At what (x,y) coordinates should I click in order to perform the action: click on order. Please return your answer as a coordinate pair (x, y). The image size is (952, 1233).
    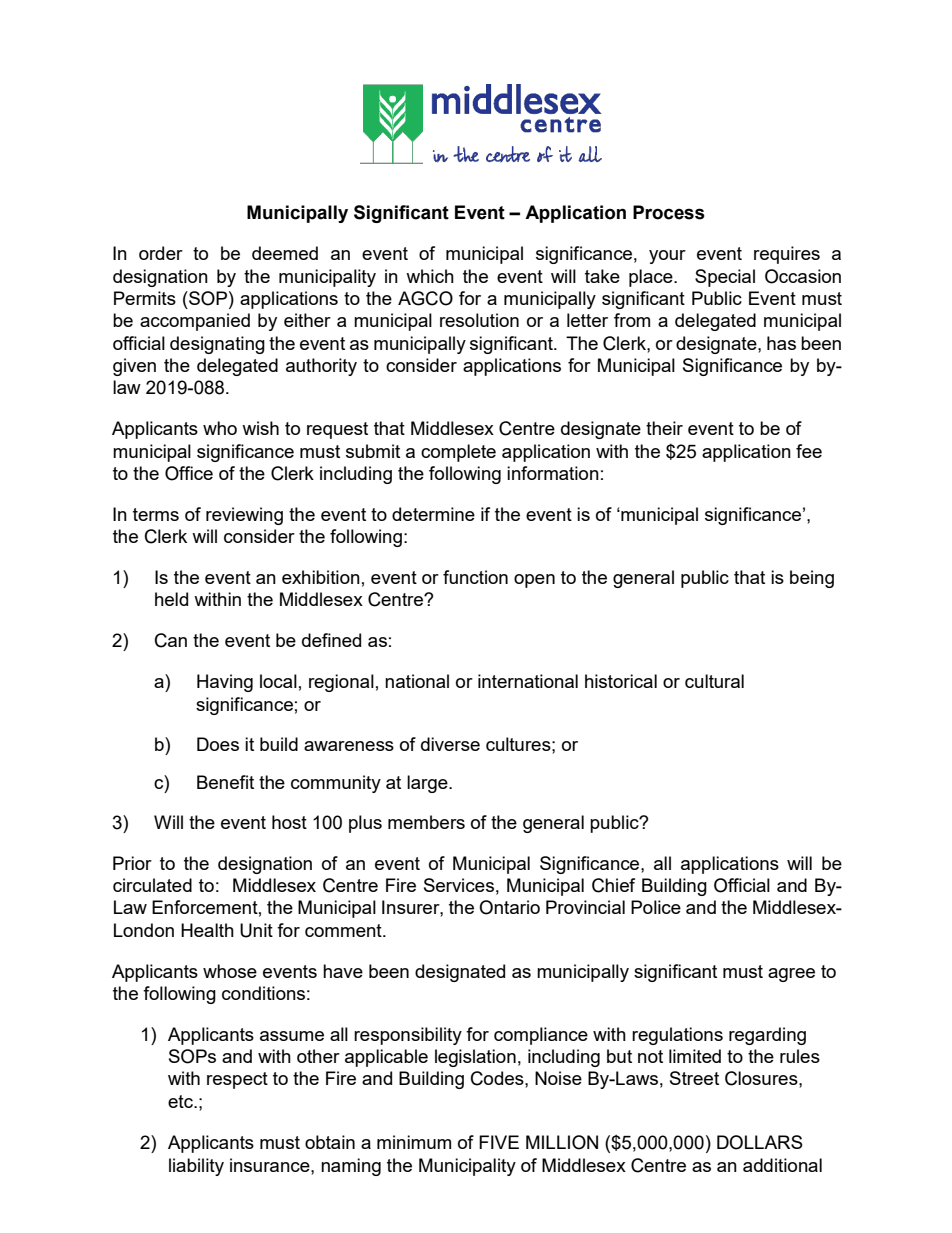
    Looking at the image, I should click on (161, 253).
